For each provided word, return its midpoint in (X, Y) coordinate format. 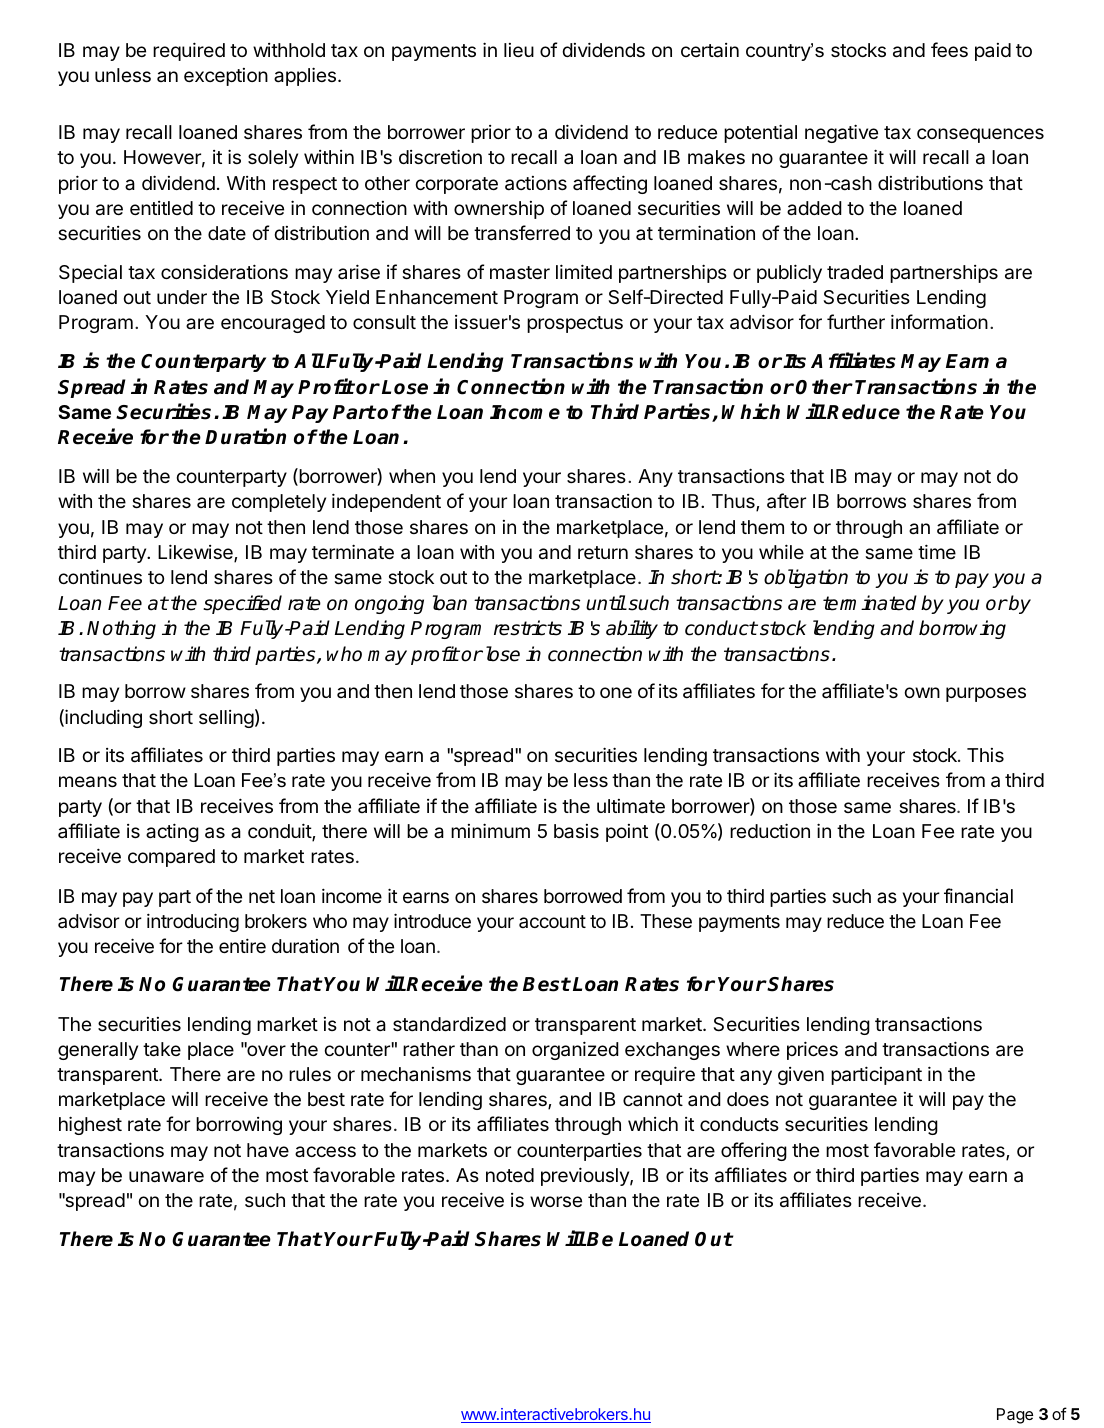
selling (226, 719)
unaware (166, 1176)
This (985, 755)
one (616, 692)
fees (949, 49)
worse (556, 1201)
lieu (519, 50)
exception (226, 77)
